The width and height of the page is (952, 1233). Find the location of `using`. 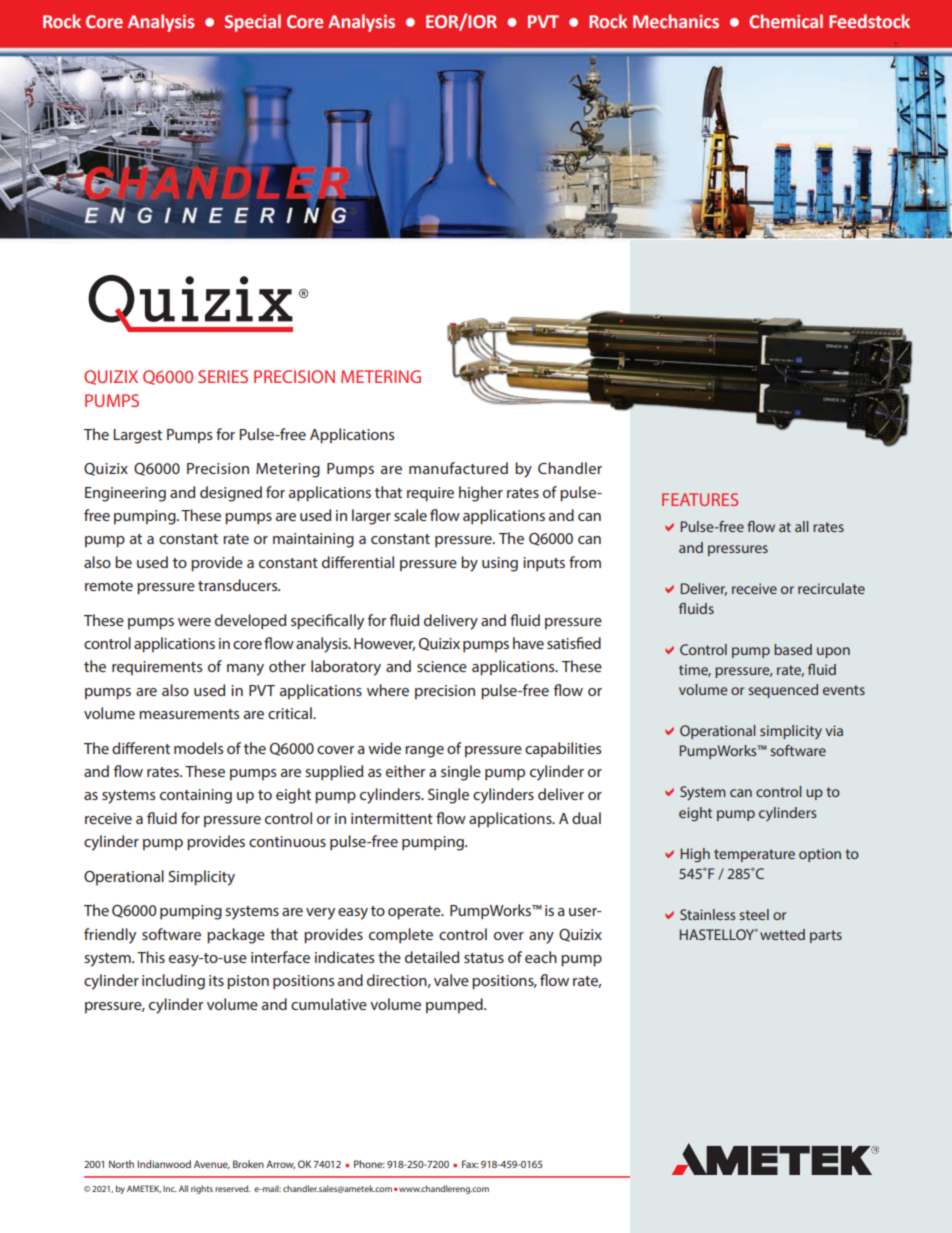

using is located at coordinates (500, 564).
